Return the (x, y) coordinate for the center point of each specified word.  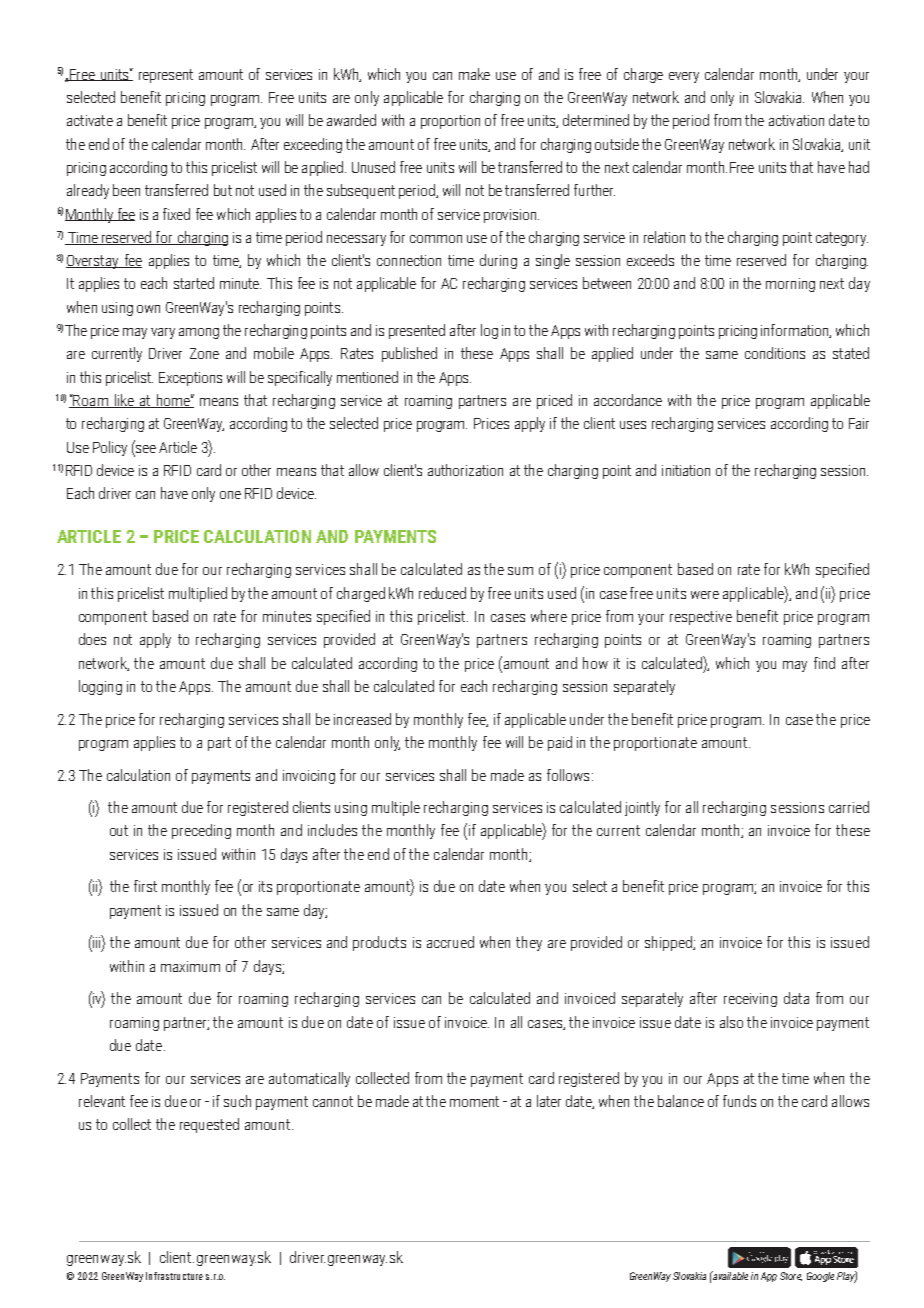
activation (796, 120)
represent (166, 76)
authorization (465, 470)
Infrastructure (174, 1276)
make (474, 74)
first (145, 886)
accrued (450, 942)
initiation (686, 470)
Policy (110, 448)
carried (849, 807)
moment (474, 1101)
